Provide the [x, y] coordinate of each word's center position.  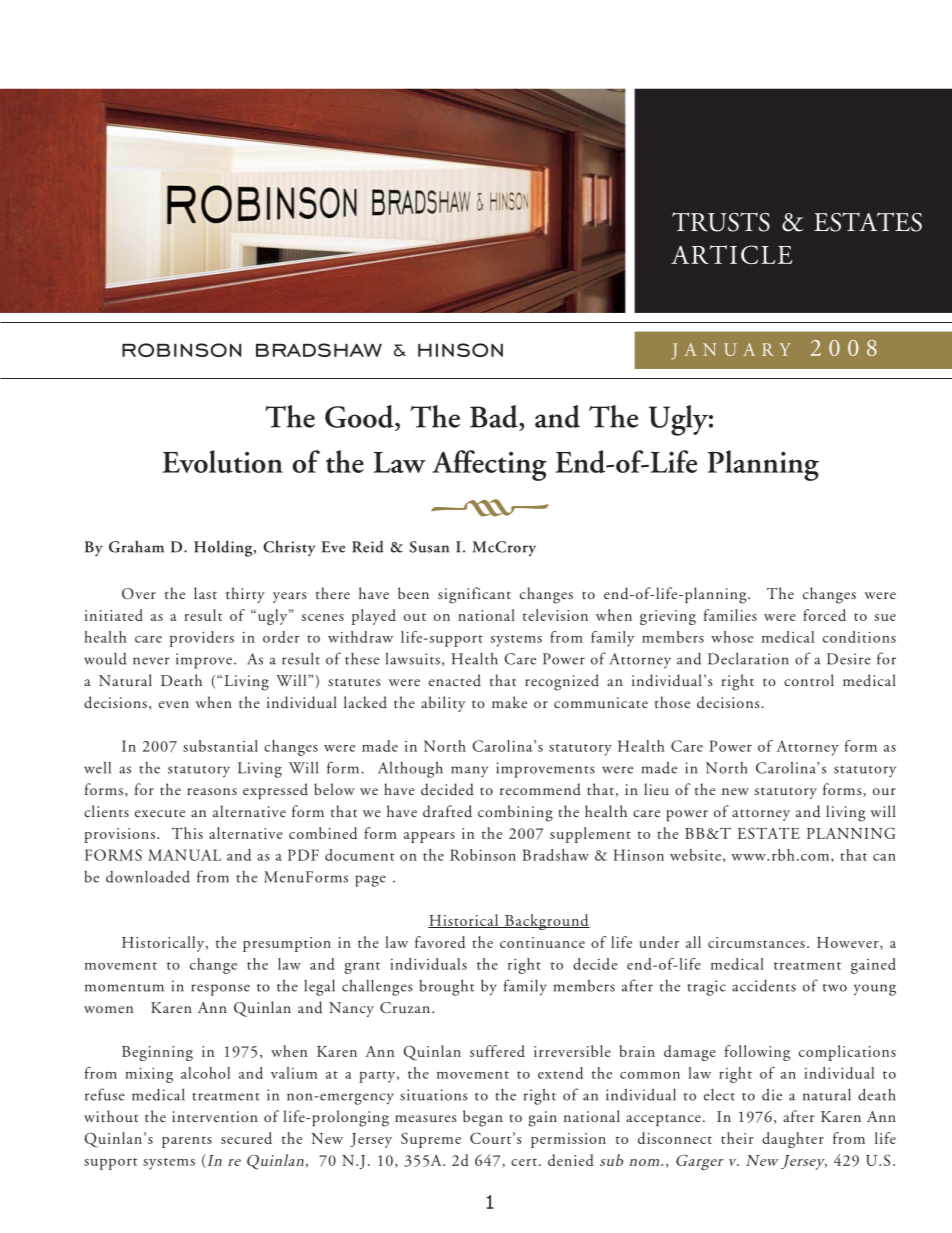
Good [360, 416]
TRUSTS [721, 222]
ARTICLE [732, 254]
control [809, 680]
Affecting [489, 465]
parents [187, 1142]
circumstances [756, 942]
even [174, 704]
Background [546, 922]
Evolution [222, 461]
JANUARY [731, 351]
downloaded [148, 876]
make [509, 702]
